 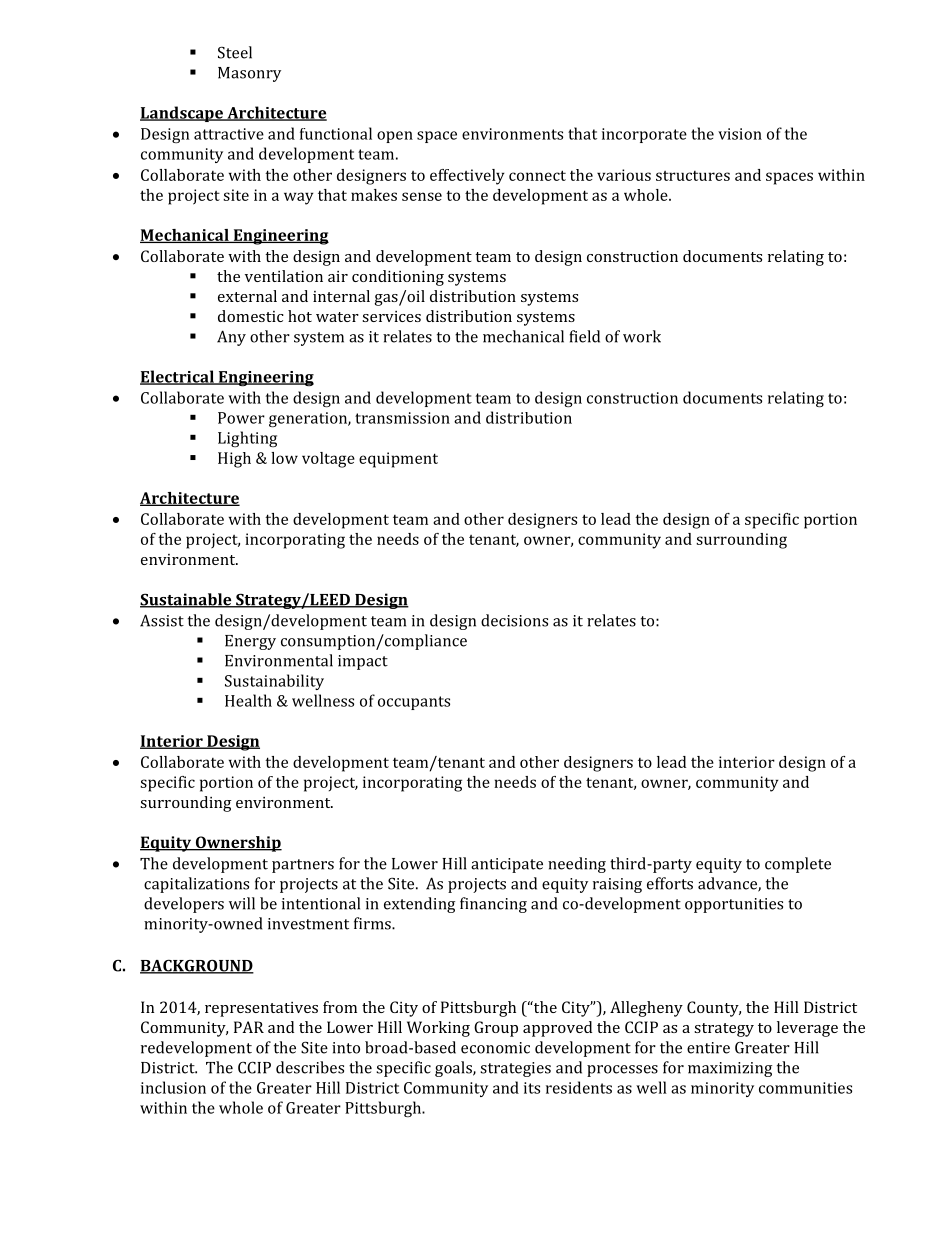 What do you see at coordinates (398, 278) in the document?
I see `conditioning` at bounding box center [398, 278].
